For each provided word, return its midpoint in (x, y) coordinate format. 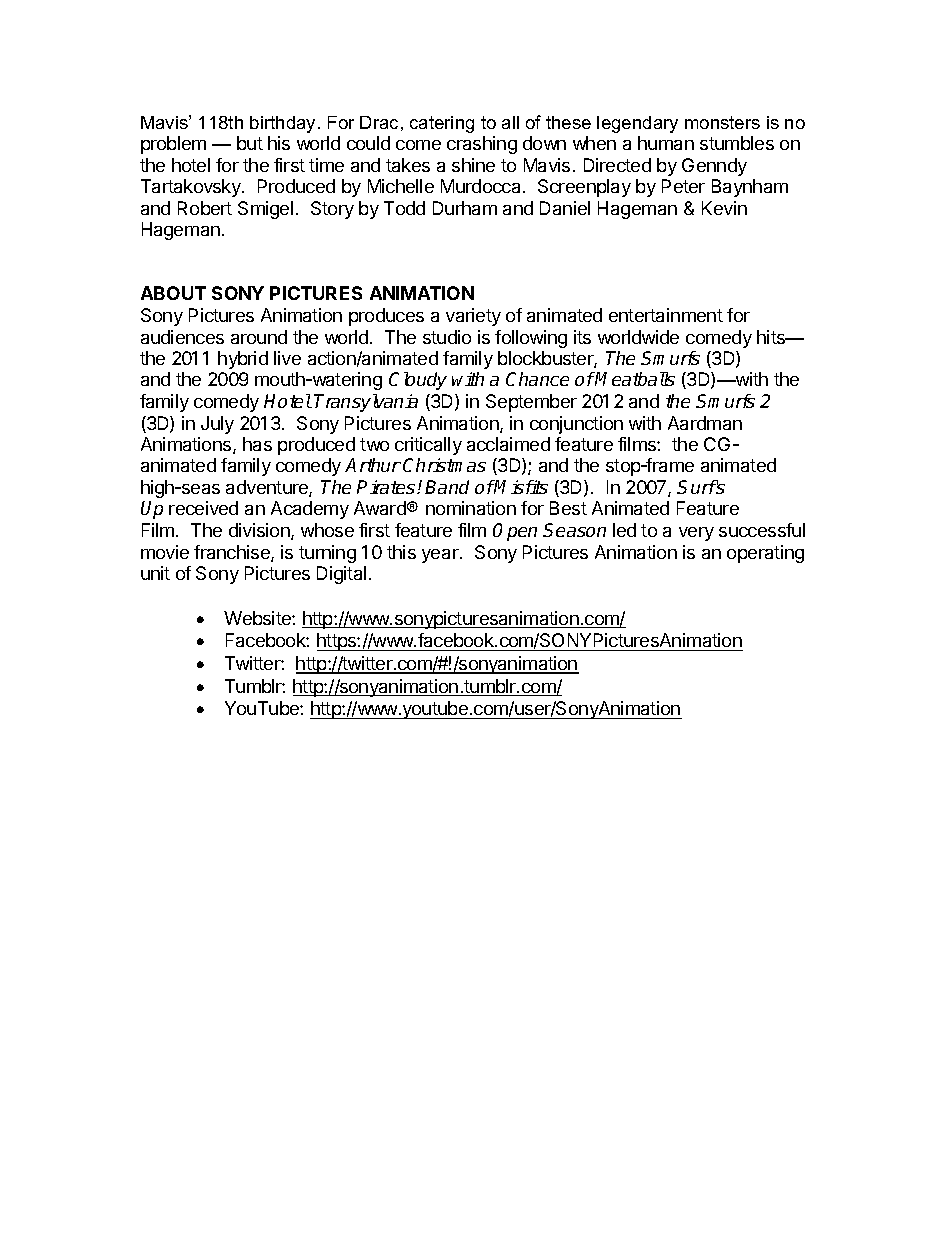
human (666, 143)
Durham (465, 208)
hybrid (243, 360)
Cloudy (418, 381)
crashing (482, 145)
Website (258, 618)
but (250, 143)
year (441, 556)
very (696, 534)
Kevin (724, 208)
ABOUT (173, 293)
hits (772, 337)
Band (447, 487)
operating (765, 554)
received (203, 508)
